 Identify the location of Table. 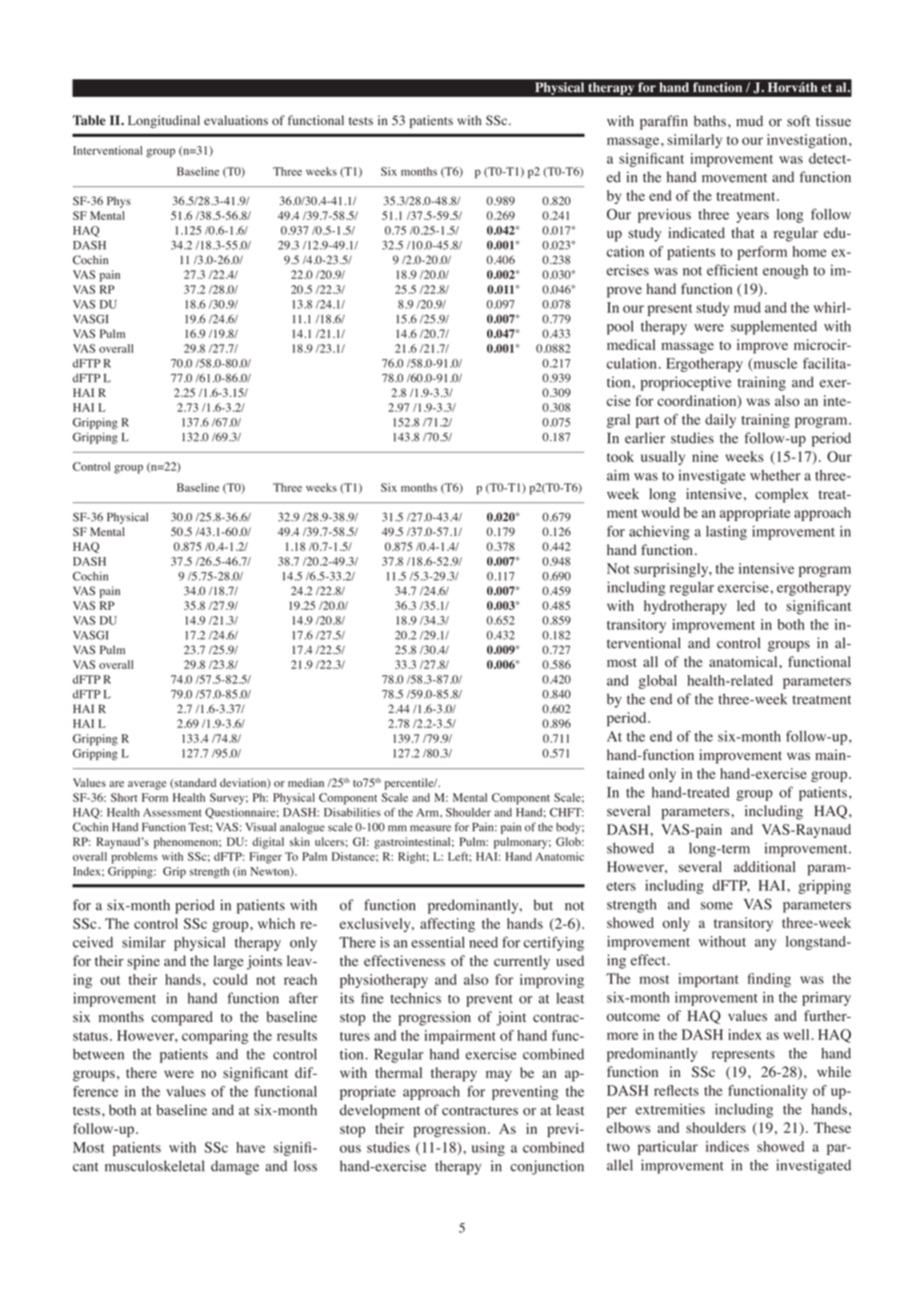
(89, 120).
